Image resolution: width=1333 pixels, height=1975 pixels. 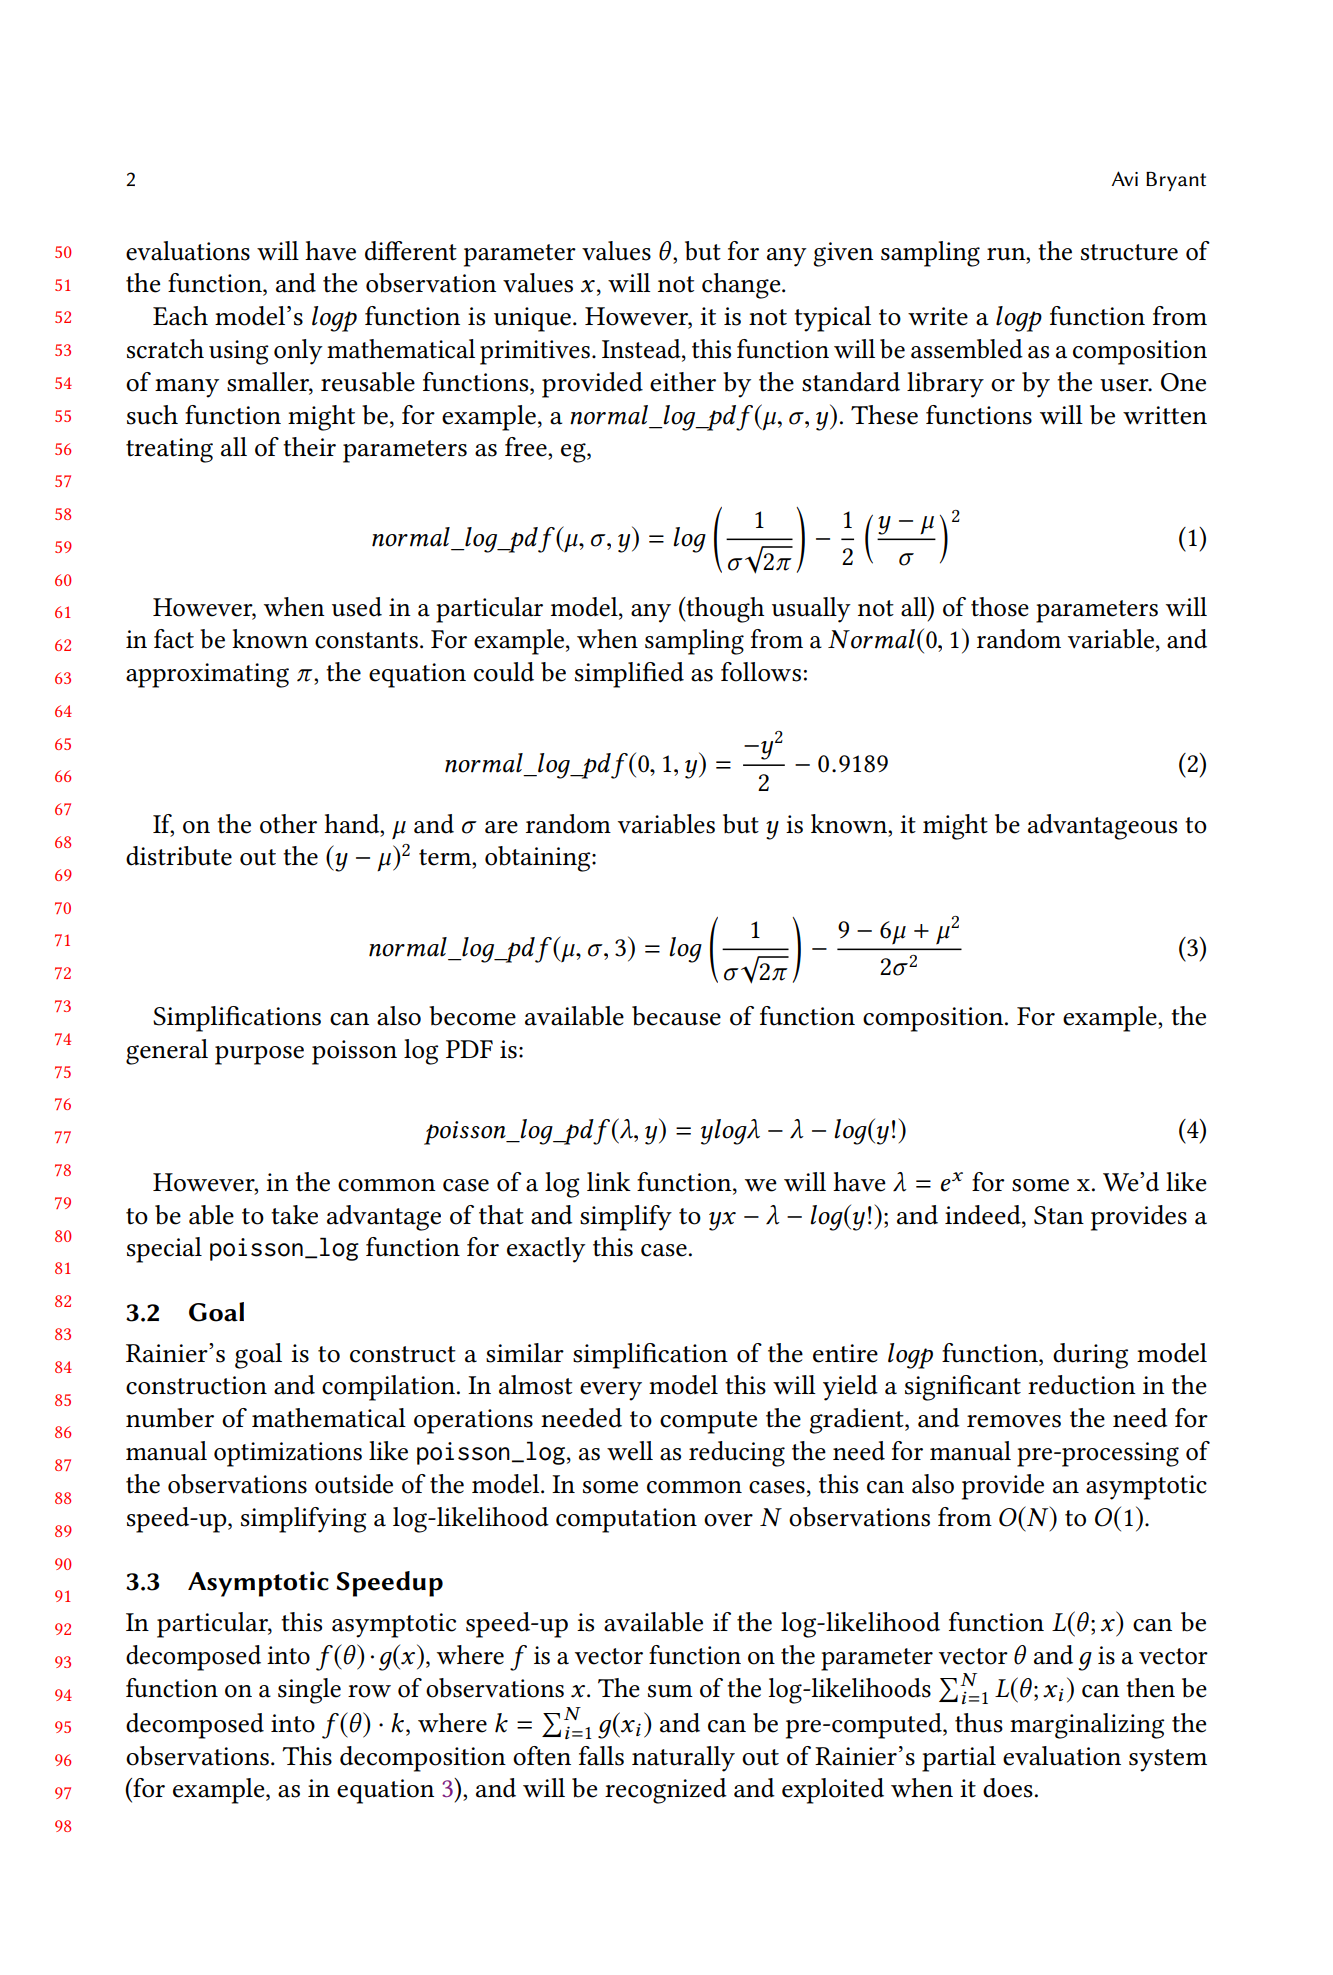 I want to click on different, so click(x=411, y=251).
